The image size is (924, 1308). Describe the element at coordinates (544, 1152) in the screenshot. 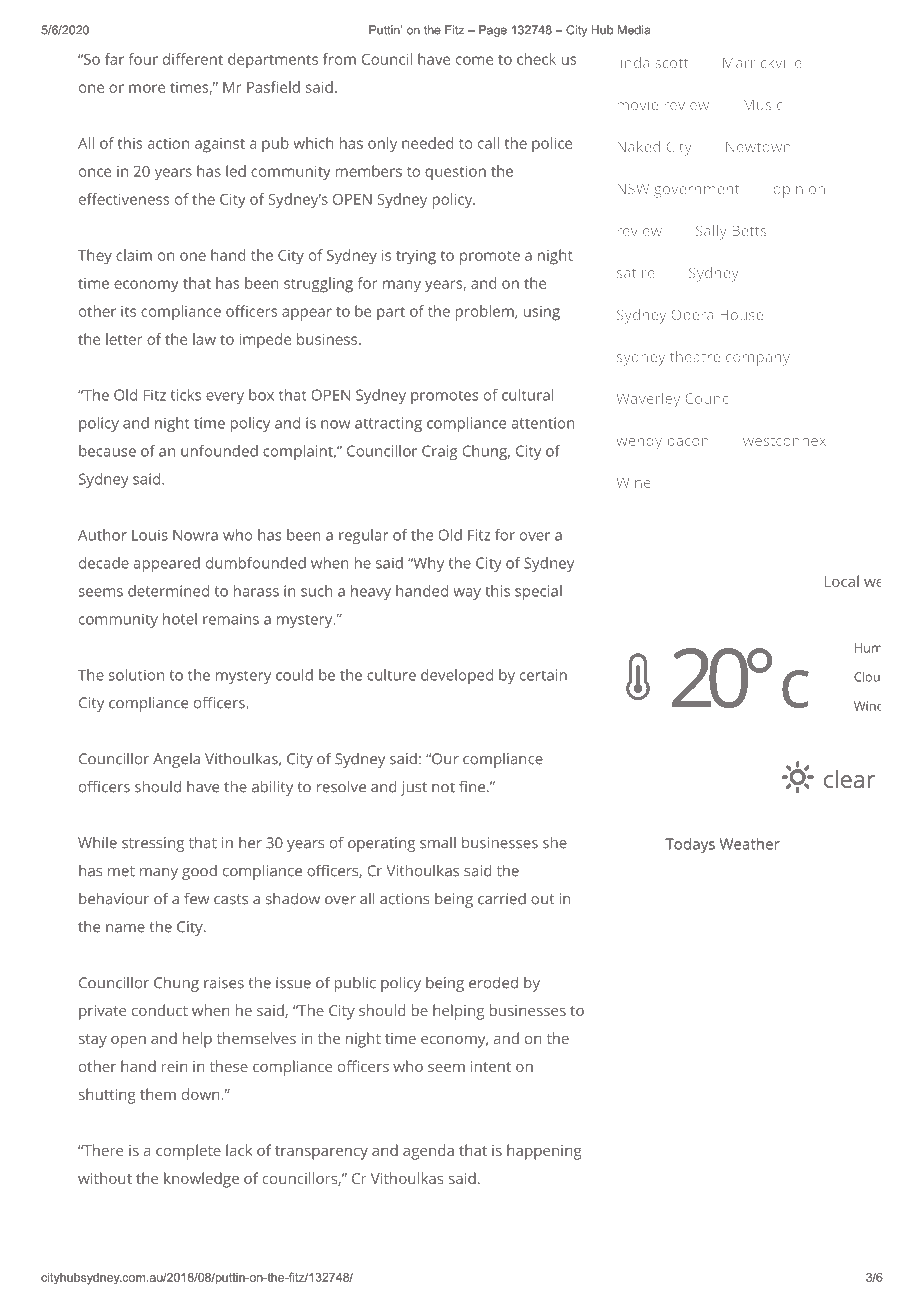

I see `happening` at that location.
